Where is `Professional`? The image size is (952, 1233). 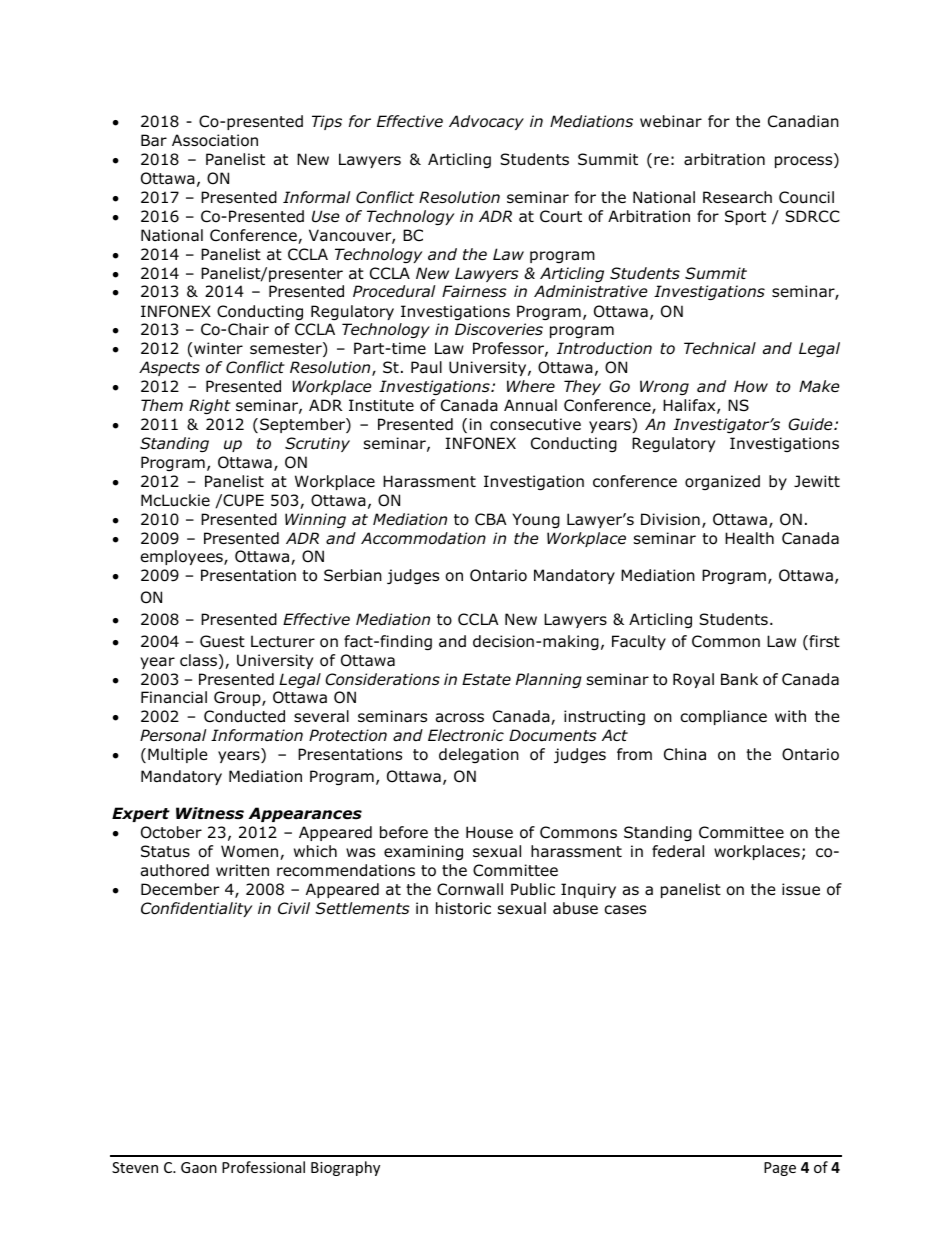
Professional is located at coordinates (263, 1167).
